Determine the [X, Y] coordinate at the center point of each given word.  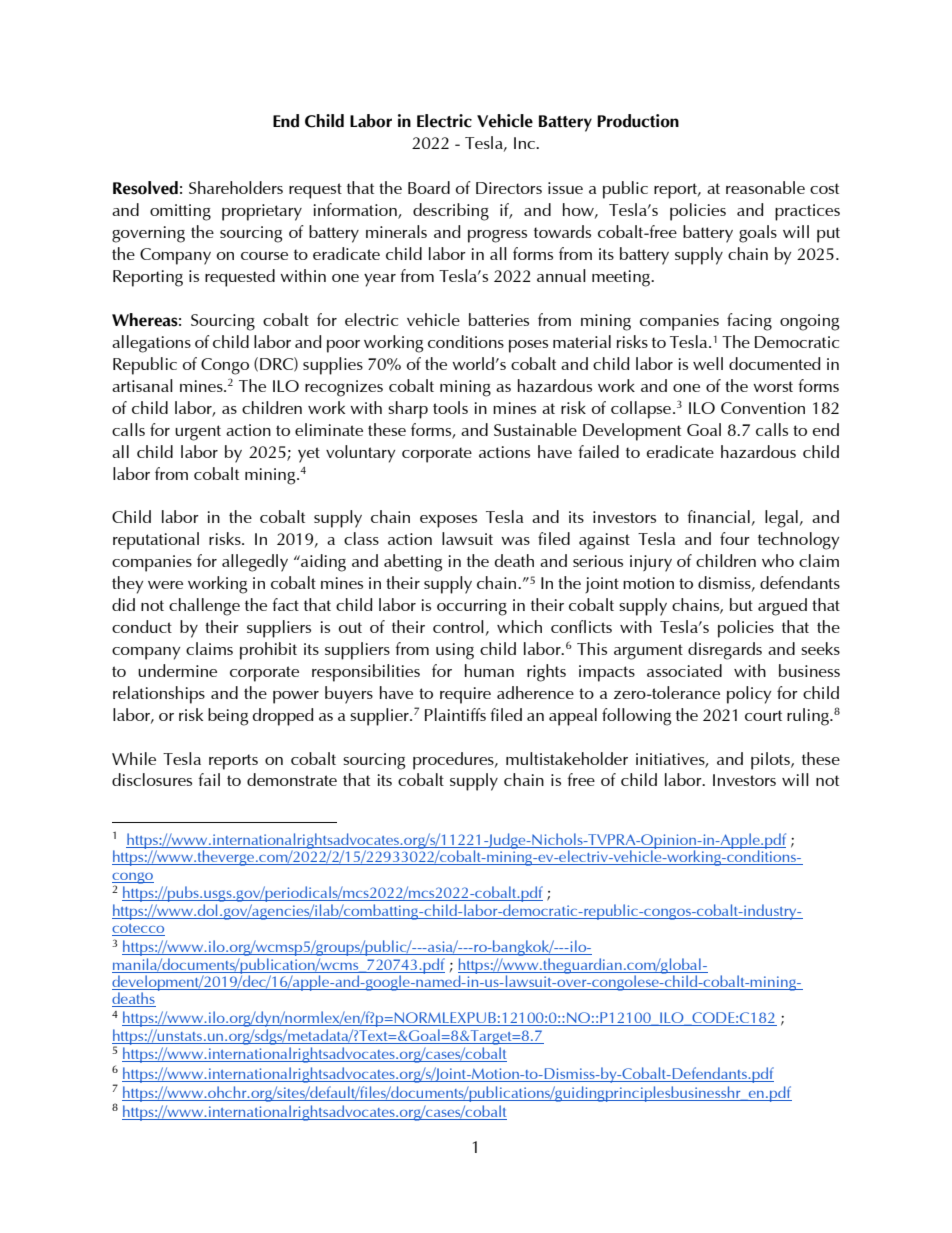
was [515, 541]
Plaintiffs [455, 714]
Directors [509, 188]
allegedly [255, 563]
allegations [151, 344]
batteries [499, 319]
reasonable [765, 187]
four [735, 538]
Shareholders [236, 187]
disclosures [152, 779]
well [708, 363]
